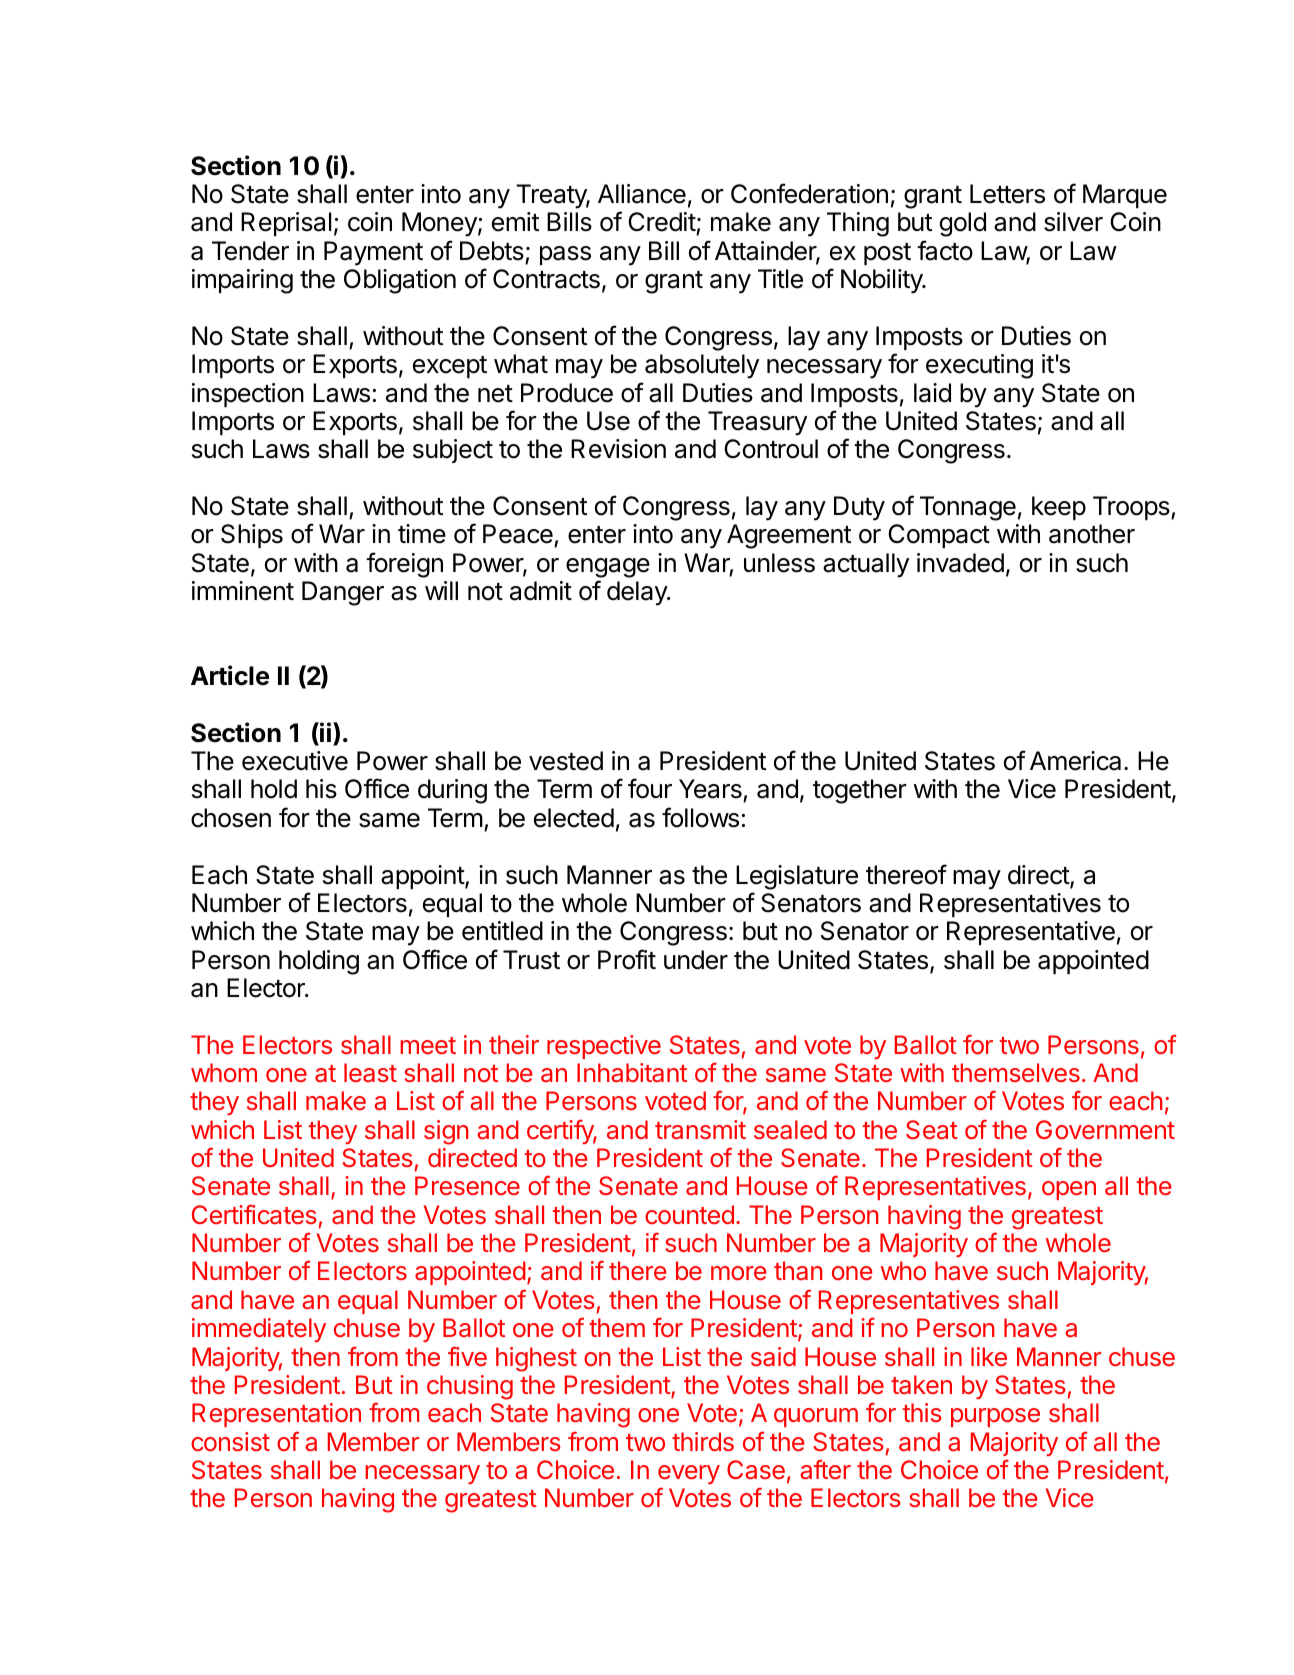 Image resolution: width=1294 pixels, height=1675 pixels. Describe the element at coordinates (662, 223) in the screenshot. I see `Credit` at that location.
